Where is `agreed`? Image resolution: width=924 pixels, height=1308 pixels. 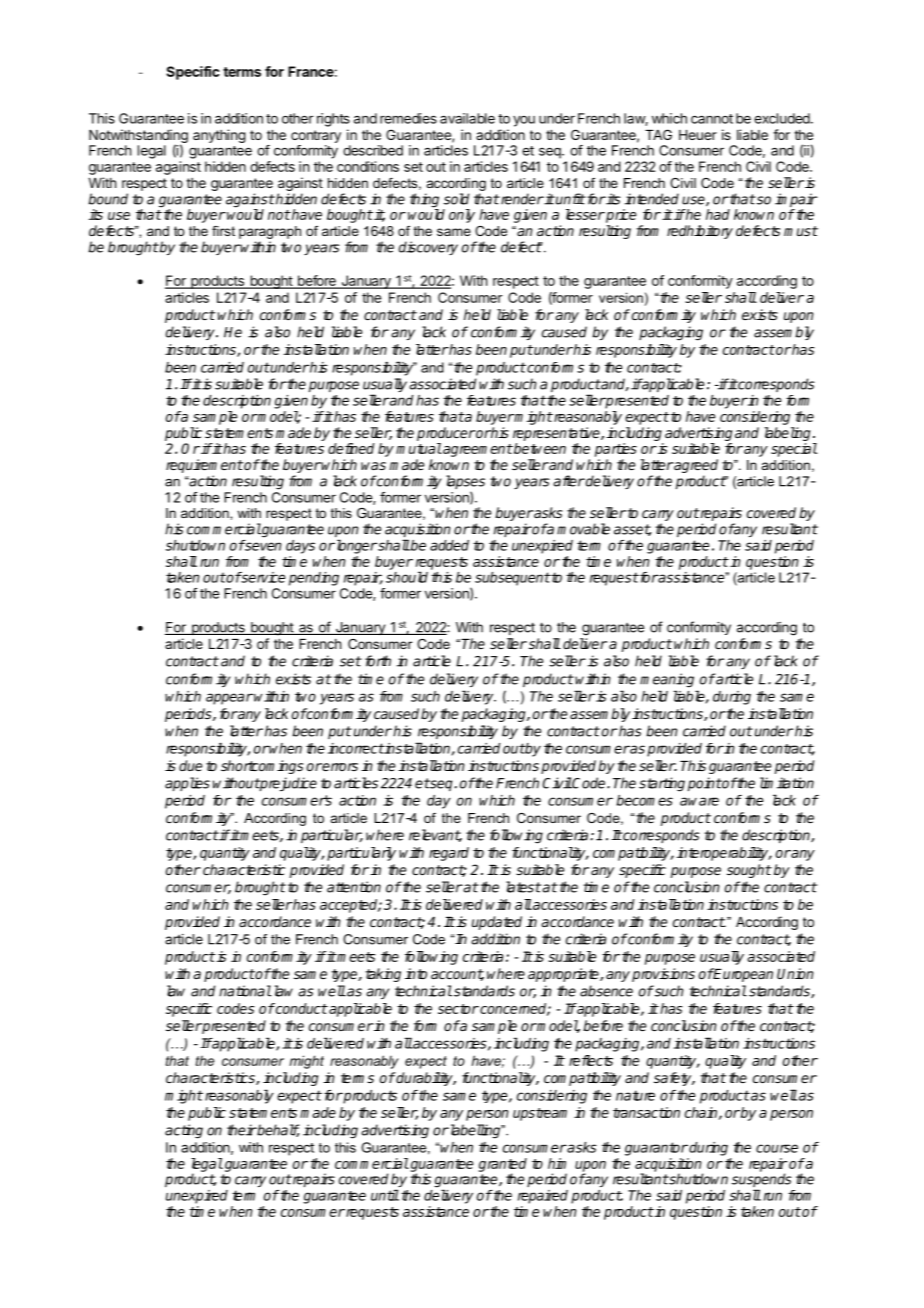 agreed is located at coordinates (695, 466).
